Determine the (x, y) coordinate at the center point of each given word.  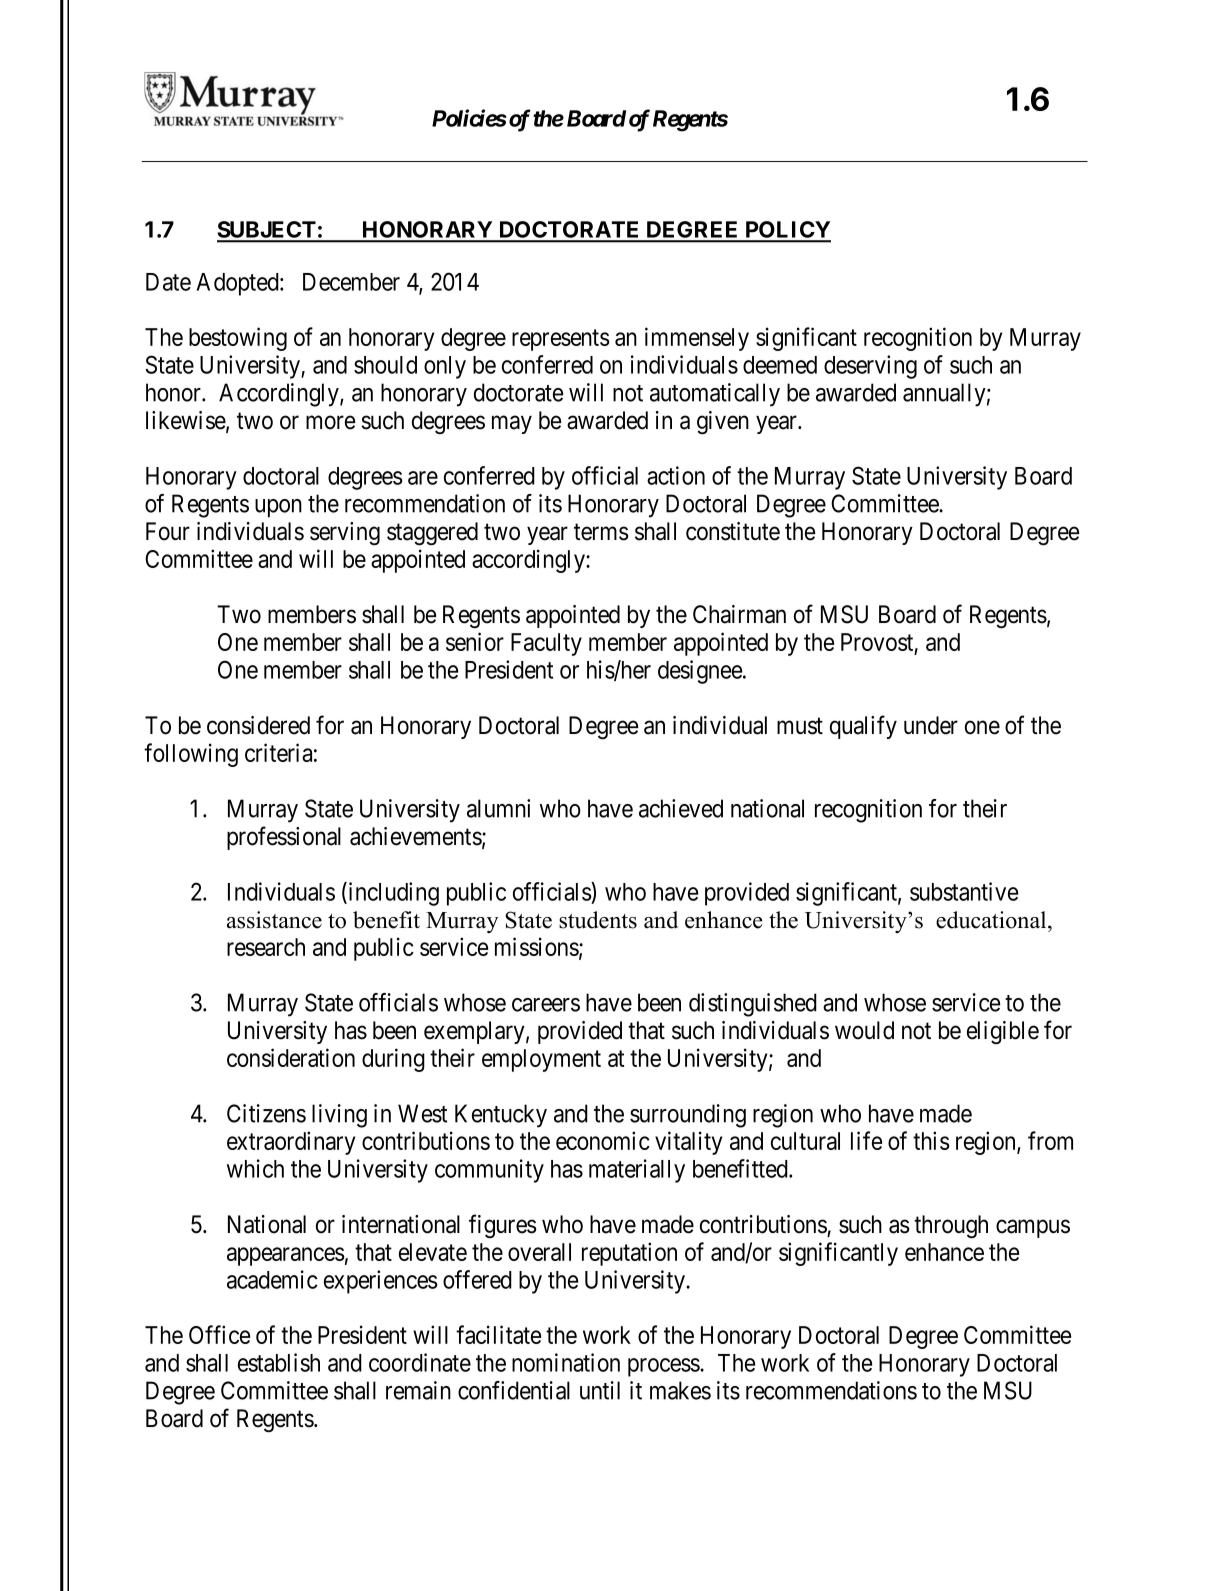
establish (279, 1362)
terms (601, 532)
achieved (681, 808)
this (931, 1140)
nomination (566, 1362)
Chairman (739, 614)
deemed (780, 365)
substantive (964, 891)
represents (560, 340)
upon (278, 508)
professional (284, 838)
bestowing (238, 339)
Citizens (266, 1113)
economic (603, 1140)
